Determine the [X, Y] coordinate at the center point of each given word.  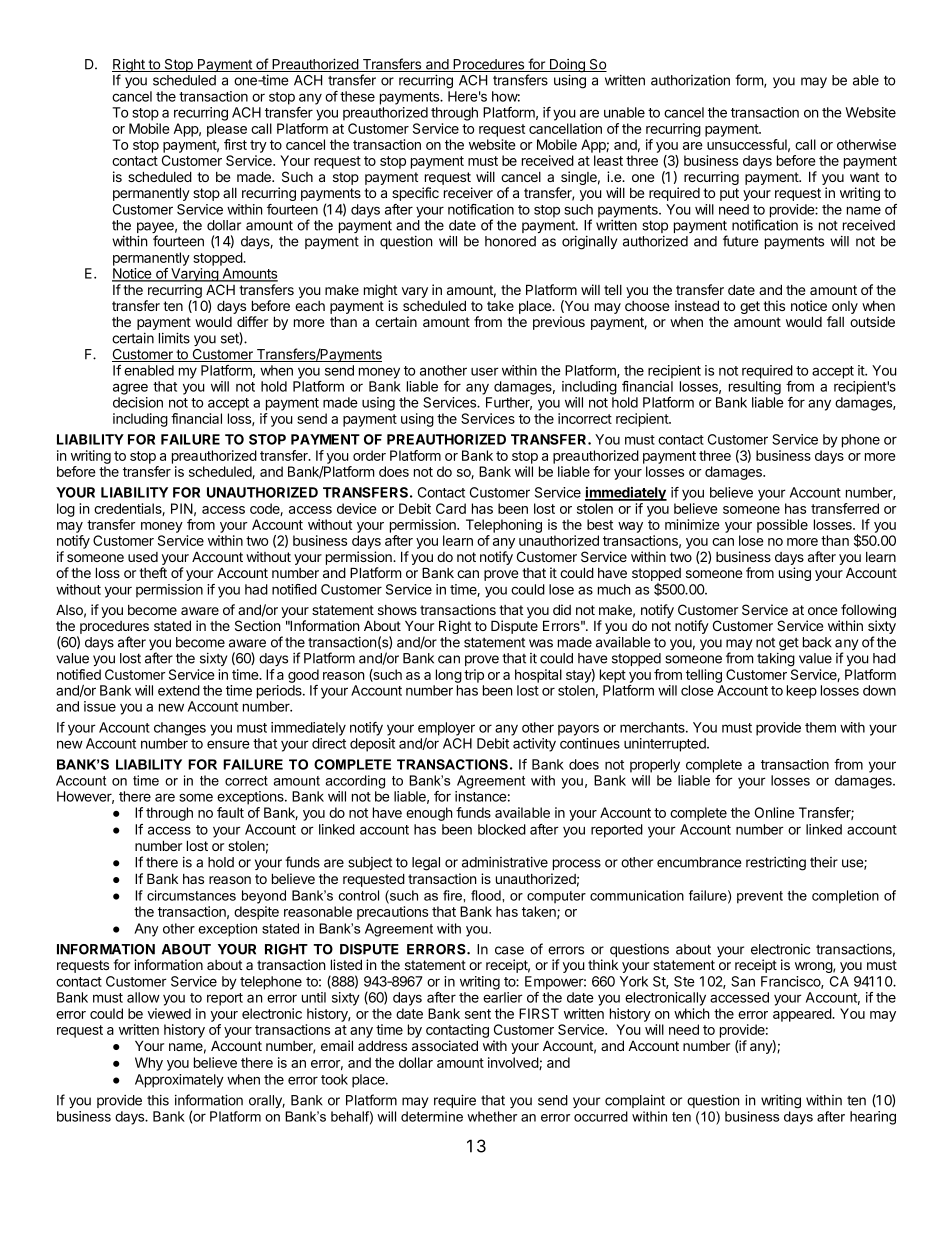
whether [492, 1116]
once [822, 611]
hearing [873, 1118]
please [227, 130]
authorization [690, 80]
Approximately [179, 1081]
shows [397, 610]
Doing [567, 67]
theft [153, 572]
